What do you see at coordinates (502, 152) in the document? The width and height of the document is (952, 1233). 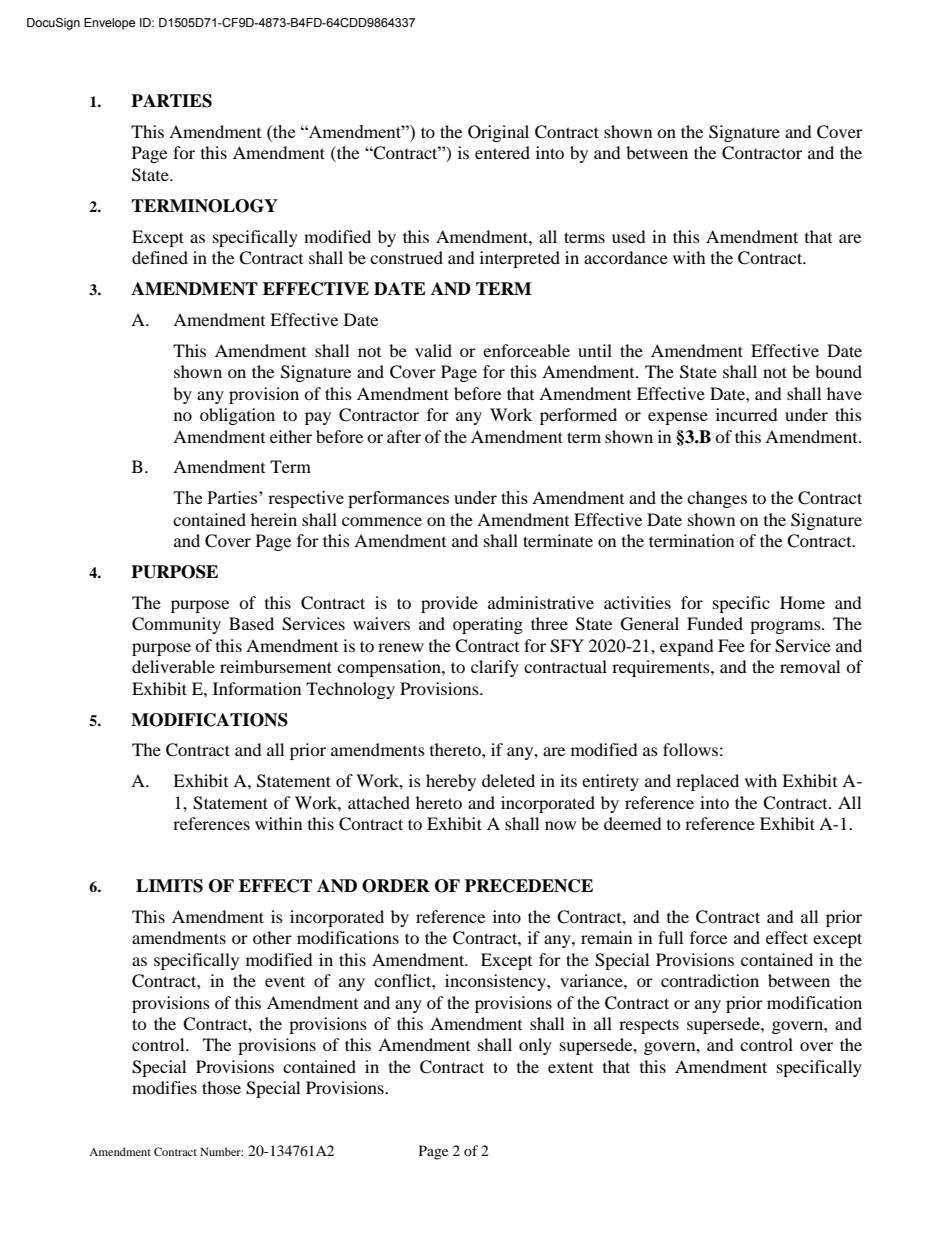 I see `entered` at bounding box center [502, 152].
